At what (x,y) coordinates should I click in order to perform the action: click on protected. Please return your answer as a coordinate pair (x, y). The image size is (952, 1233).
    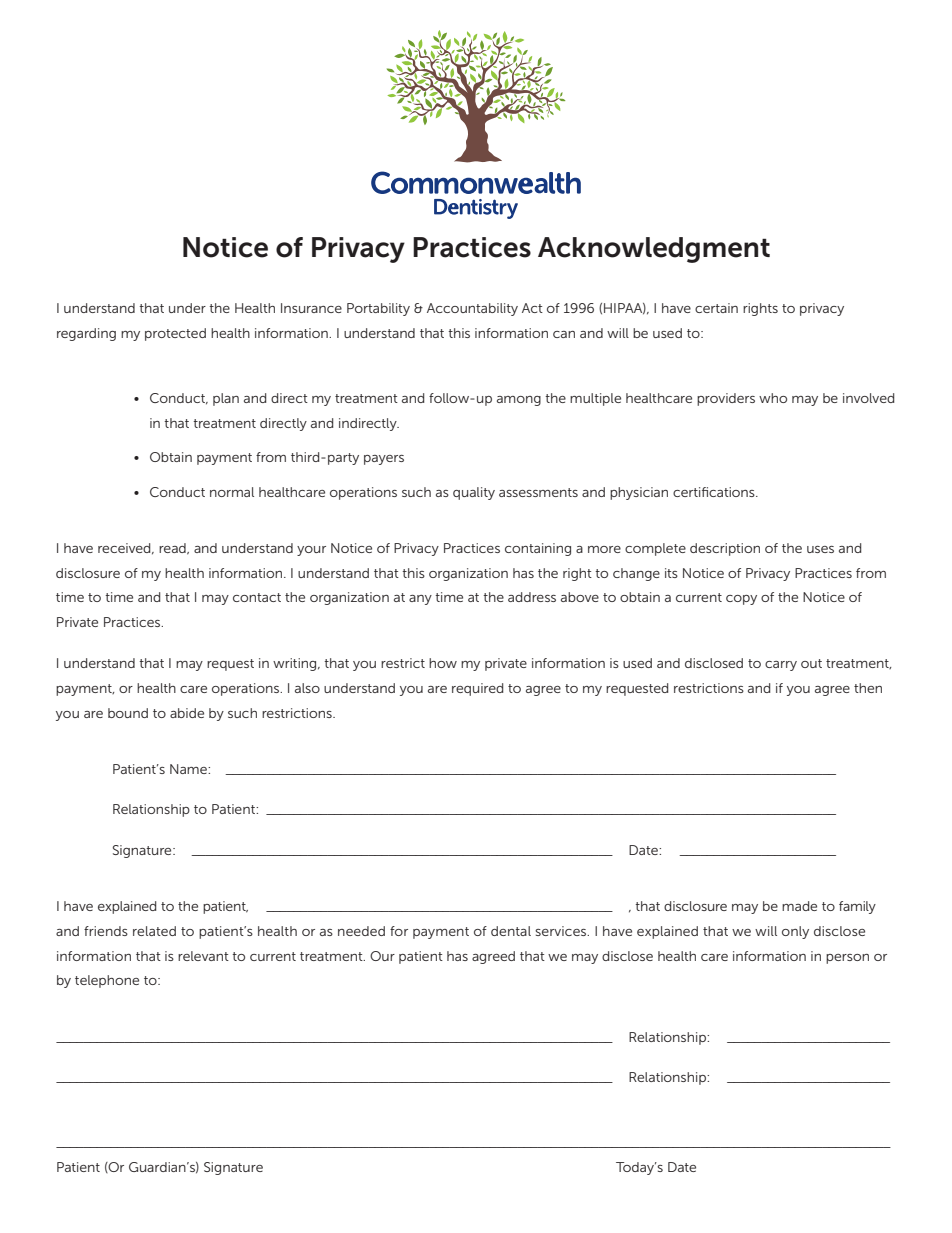
    Looking at the image, I should click on (175, 334).
